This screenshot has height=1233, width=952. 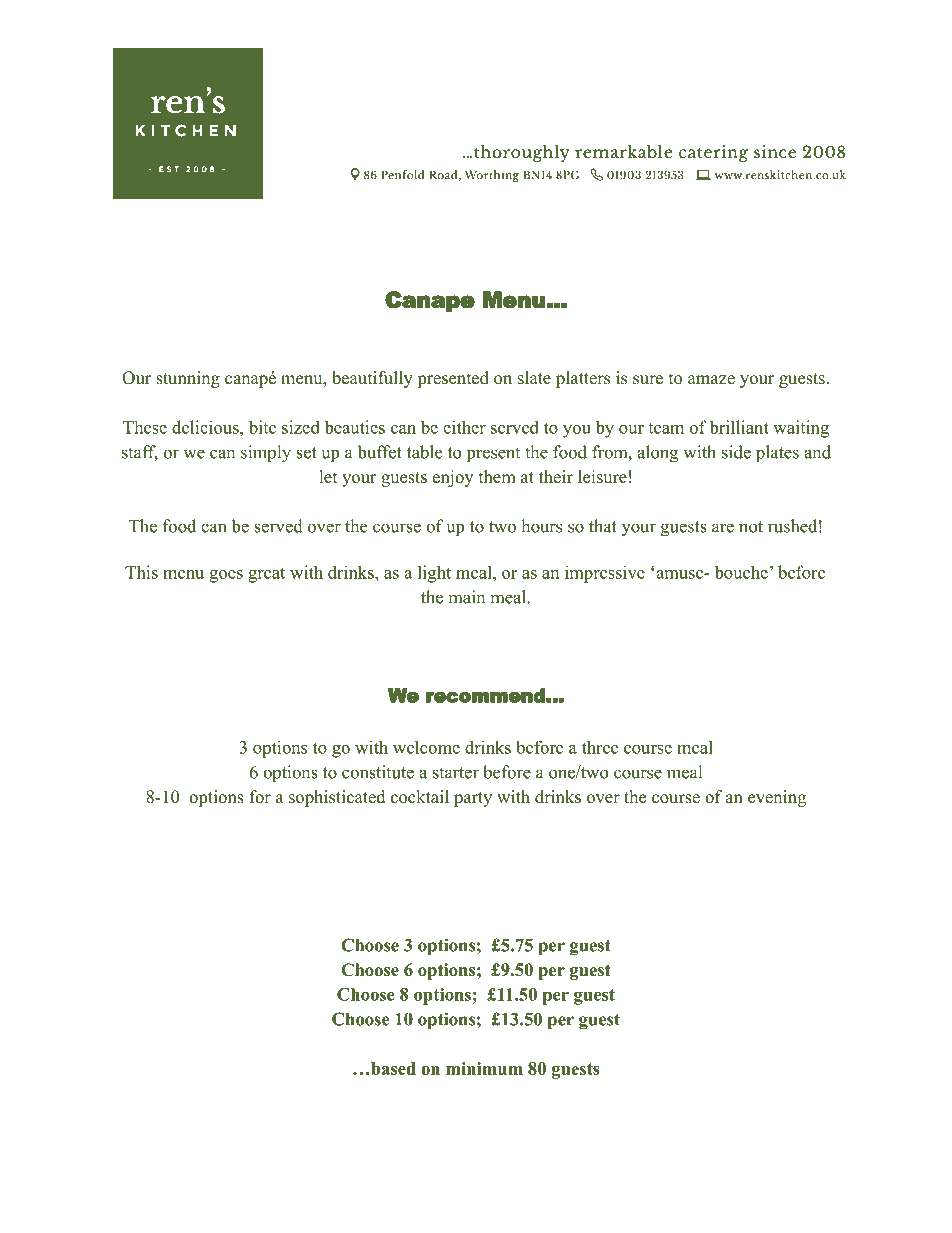 I want to click on party, so click(x=473, y=799).
